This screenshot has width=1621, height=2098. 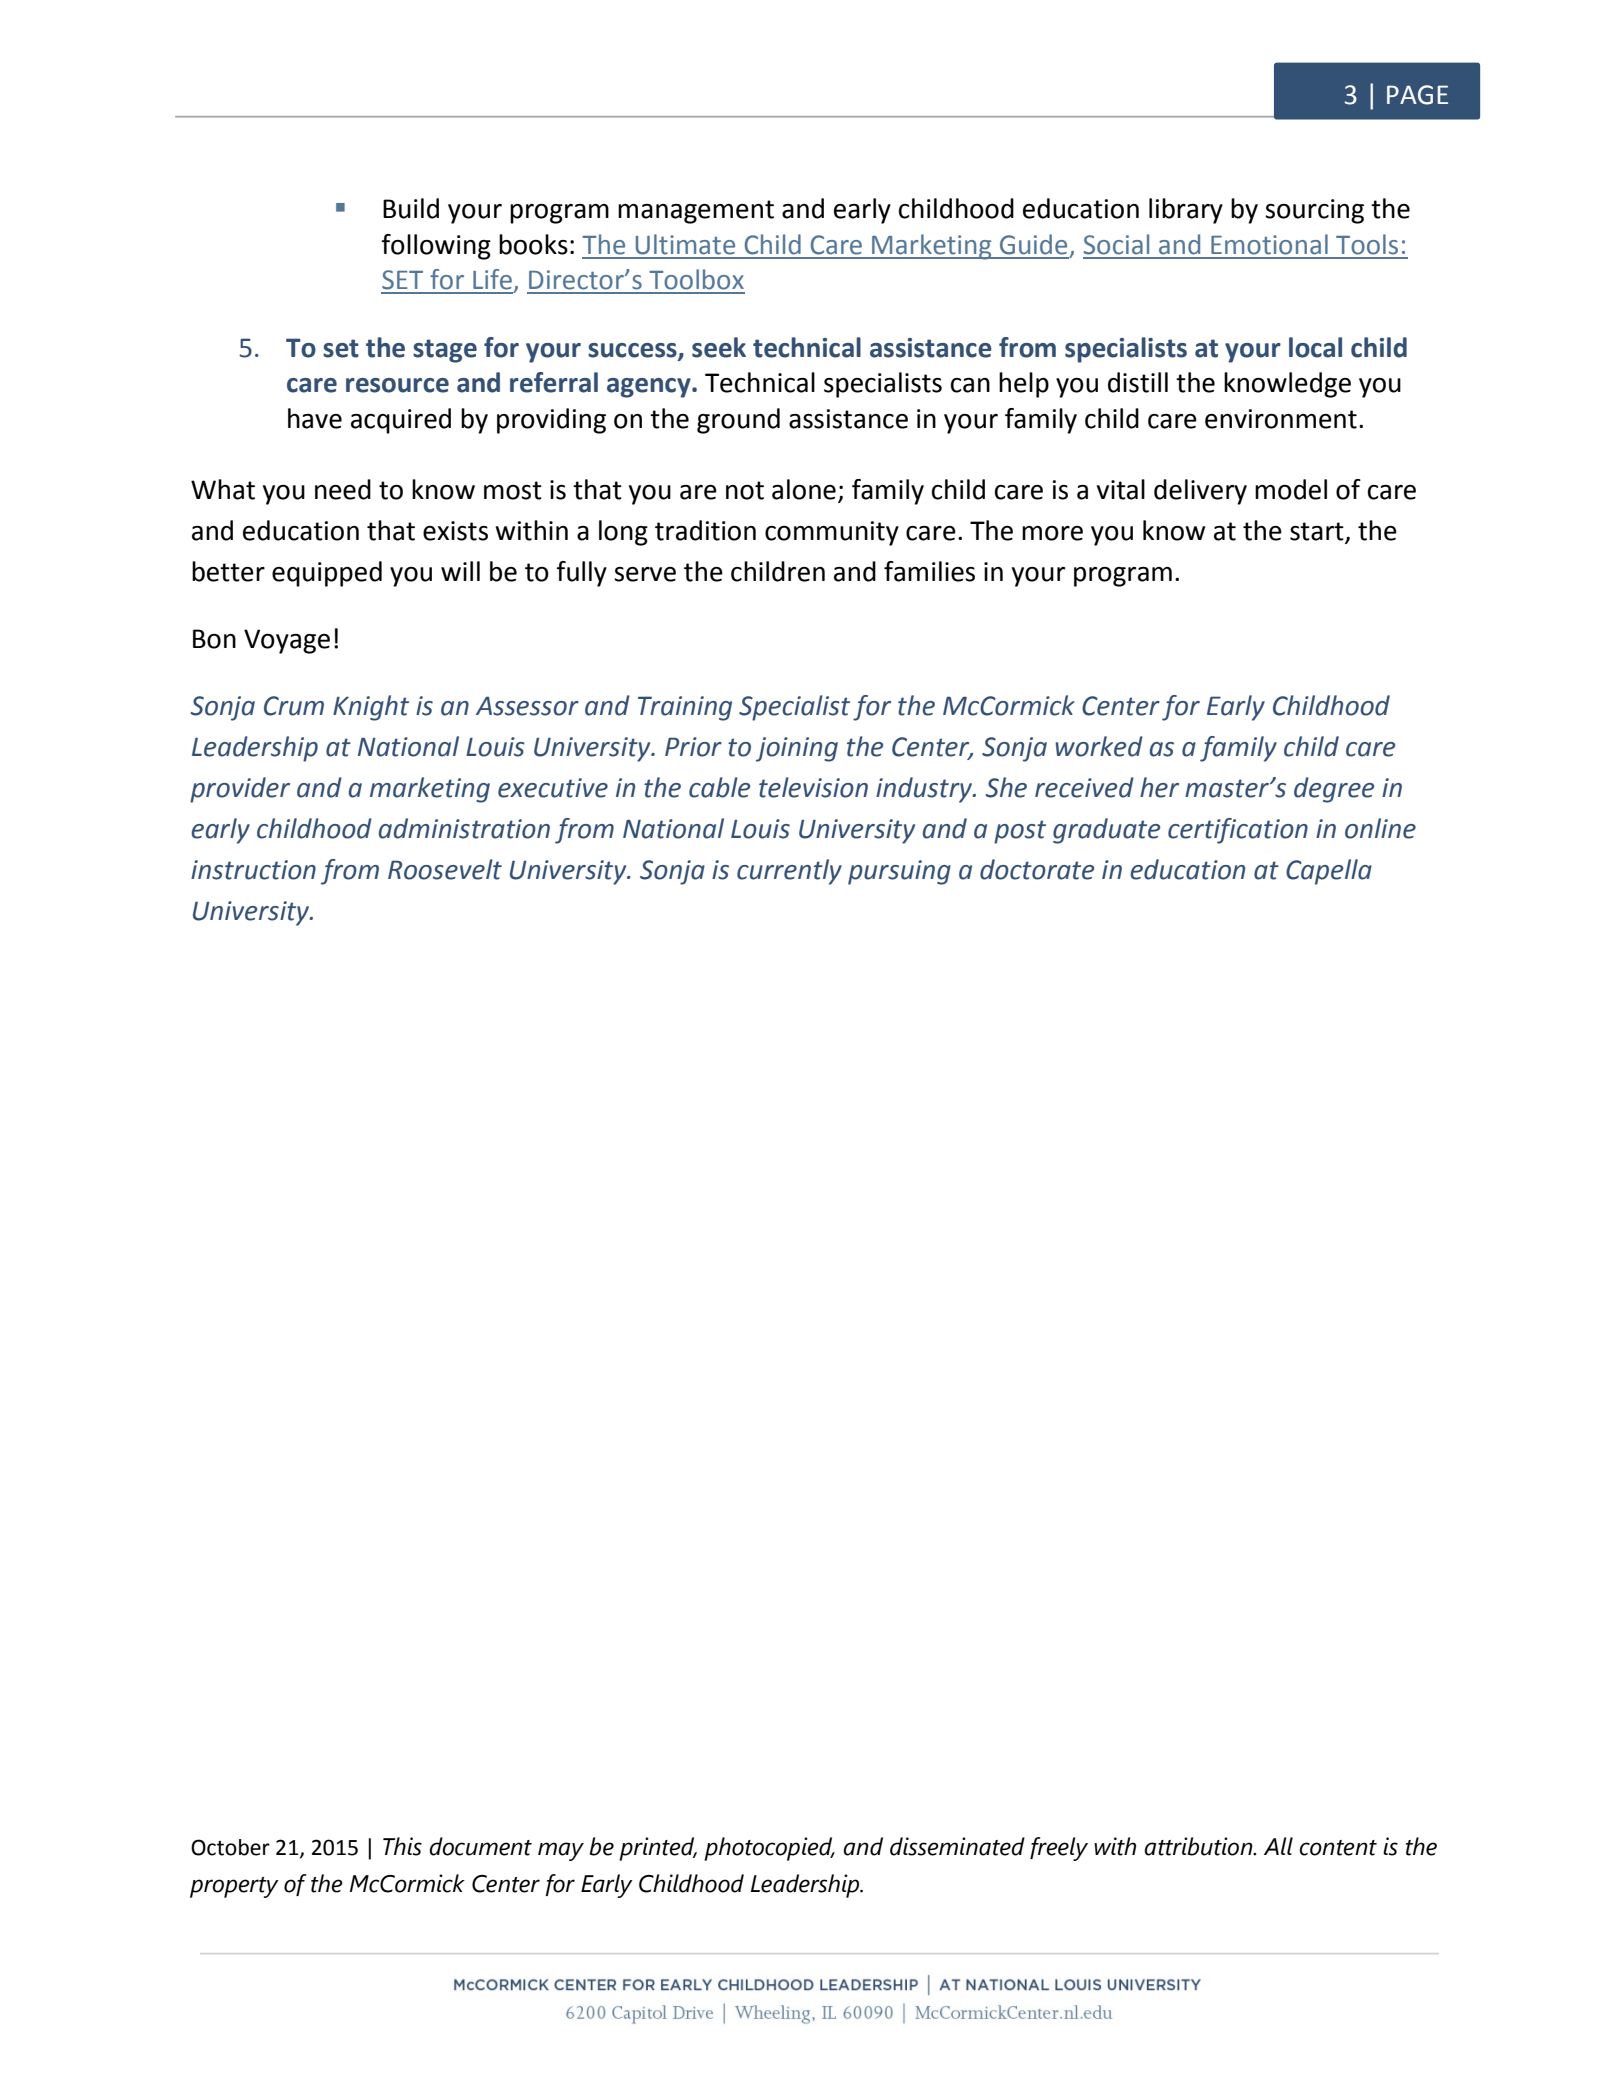 I want to click on management, so click(x=696, y=212).
